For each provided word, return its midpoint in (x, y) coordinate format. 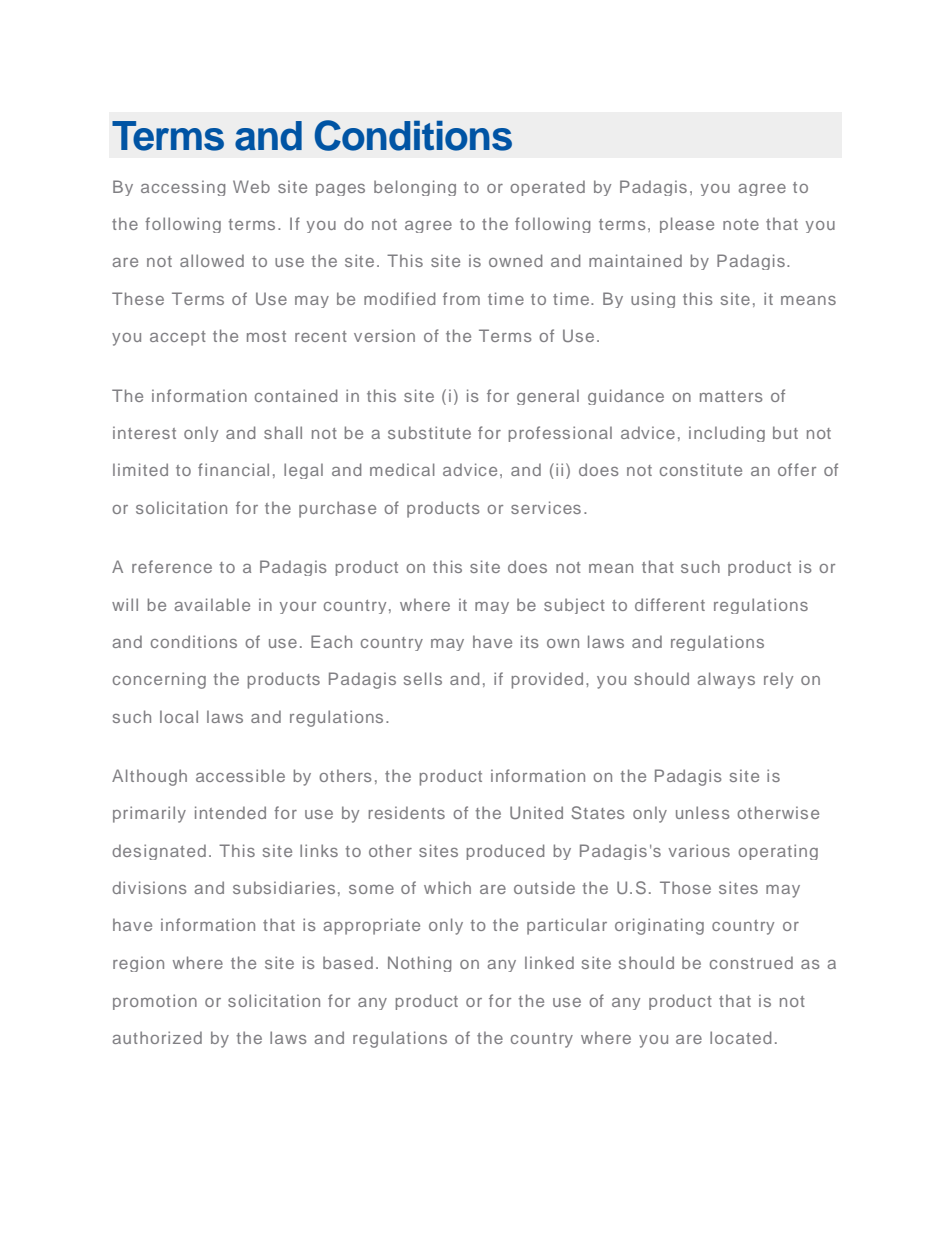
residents (406, 812)
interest (144, 432)
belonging (415, 188)
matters (731, 396)
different (670, 604)
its (530, 641)
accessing (183, 188)
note (741, 224)
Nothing (419, 964)
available (212, 604)
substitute (429, 432)
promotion (155, 1002)
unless (703, 812)
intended (230, 812)
